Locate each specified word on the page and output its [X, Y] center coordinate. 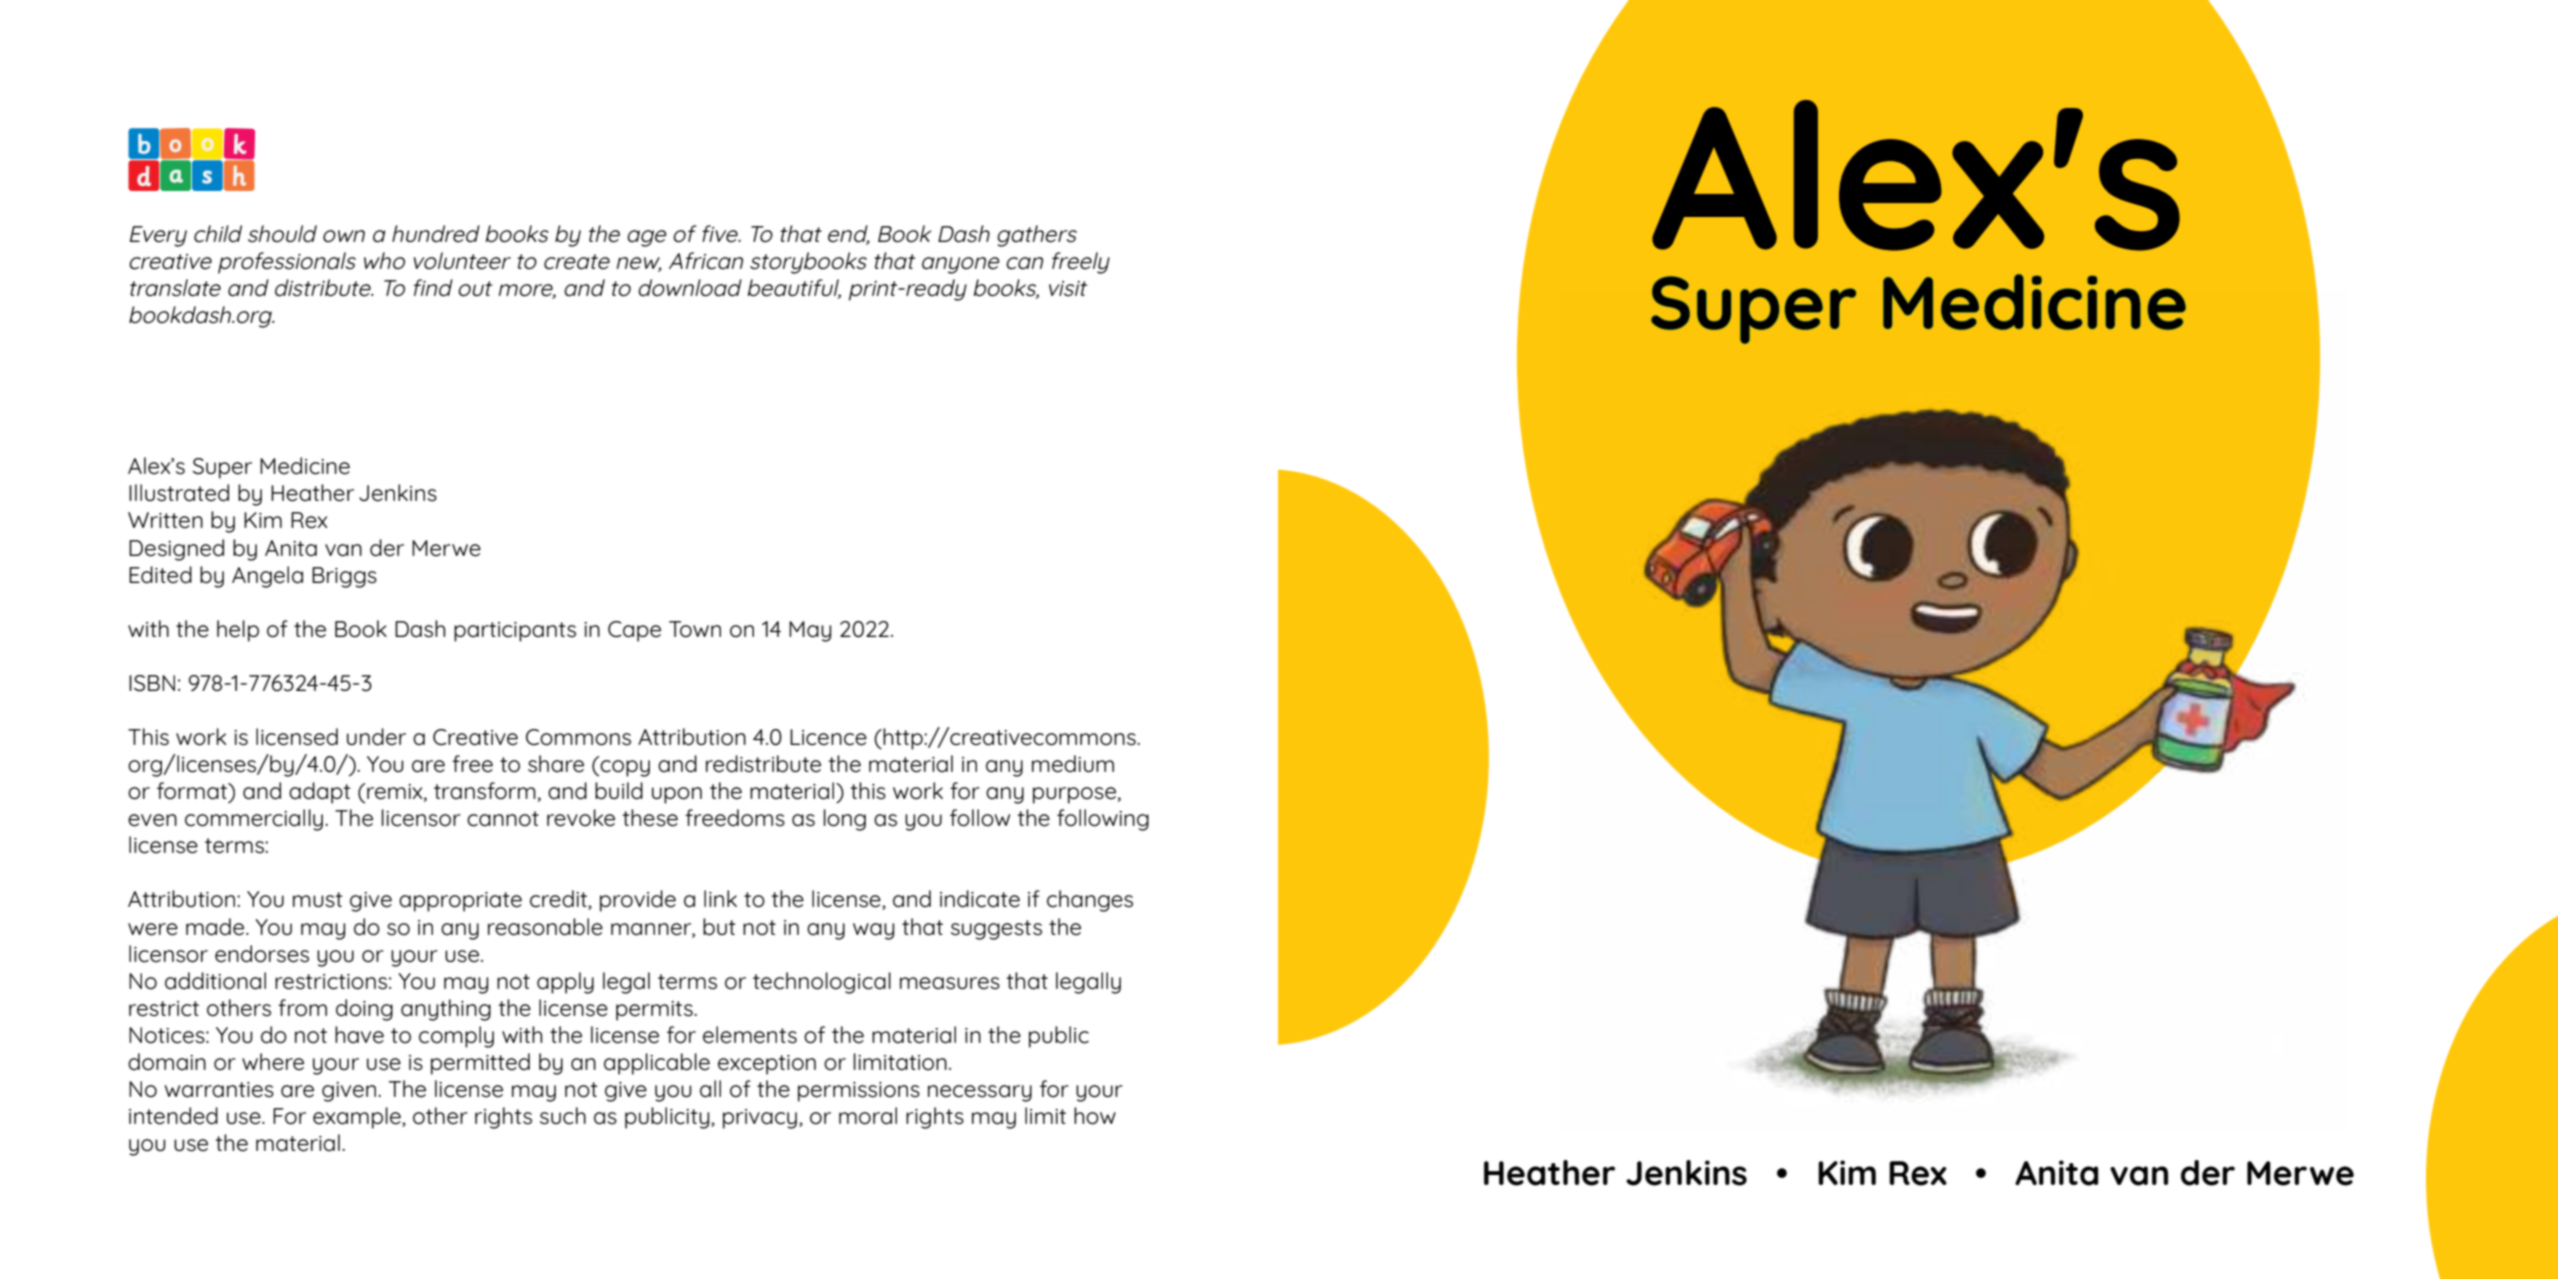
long [844, 820]
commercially [254, 820]
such [563, 1116]
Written [165, 520]
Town [695, 629]
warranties [219, 1090]
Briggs [344, 577]
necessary [980, 1093]
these [650, 818]
